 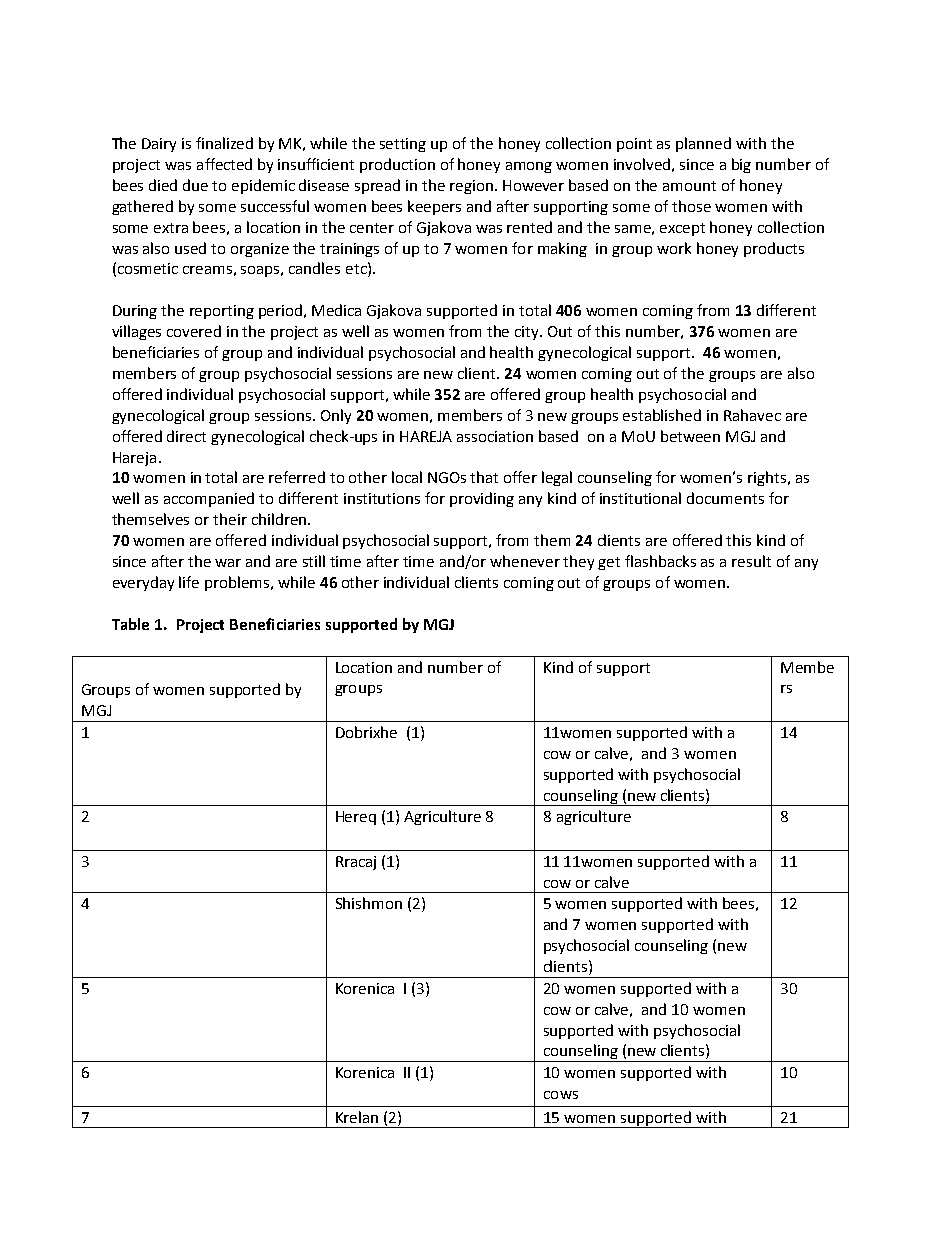 I want to click on they, so click(x=578, y=562).
